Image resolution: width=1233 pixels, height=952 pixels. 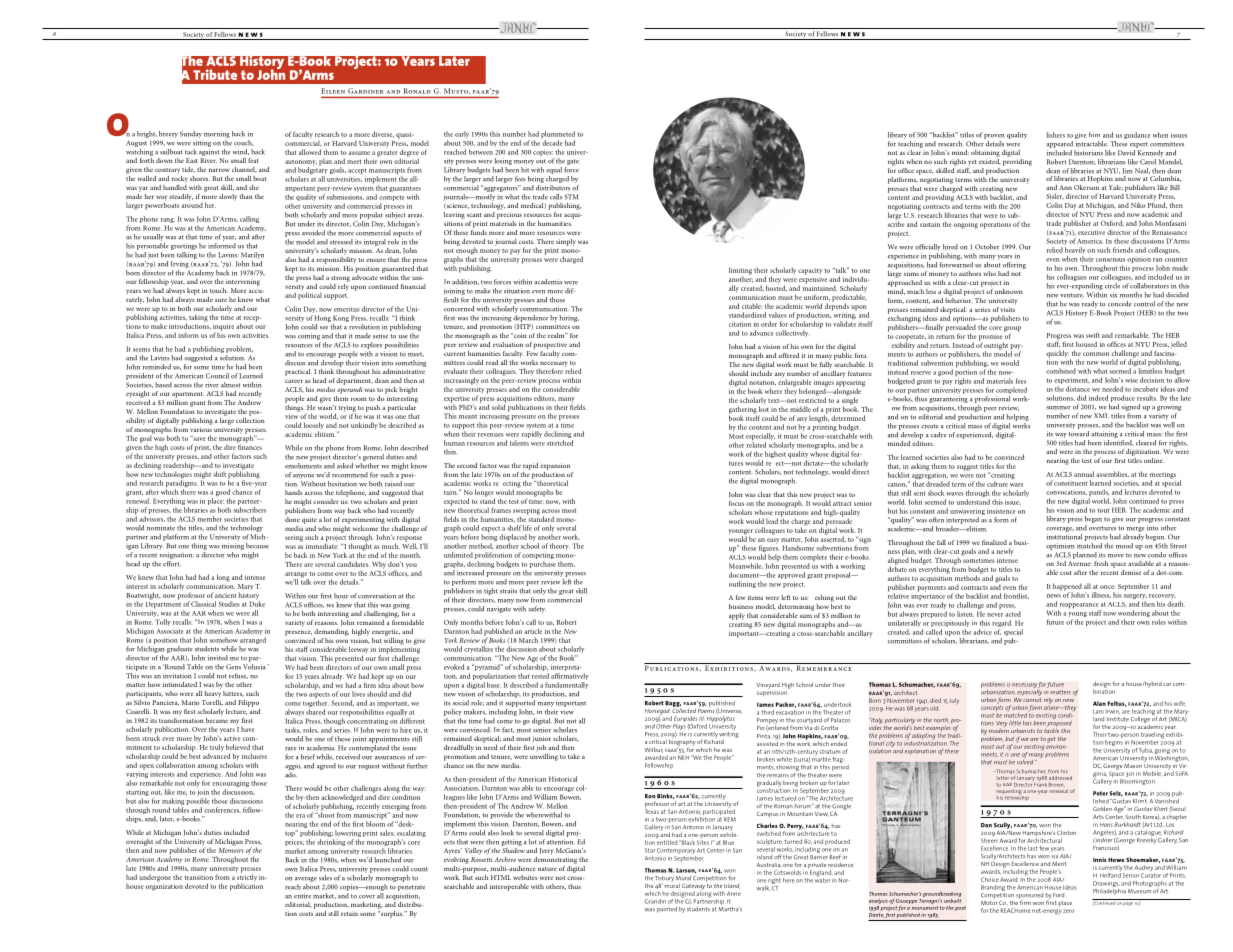 I want to click on plummeted, so click(x=558, y=136).
